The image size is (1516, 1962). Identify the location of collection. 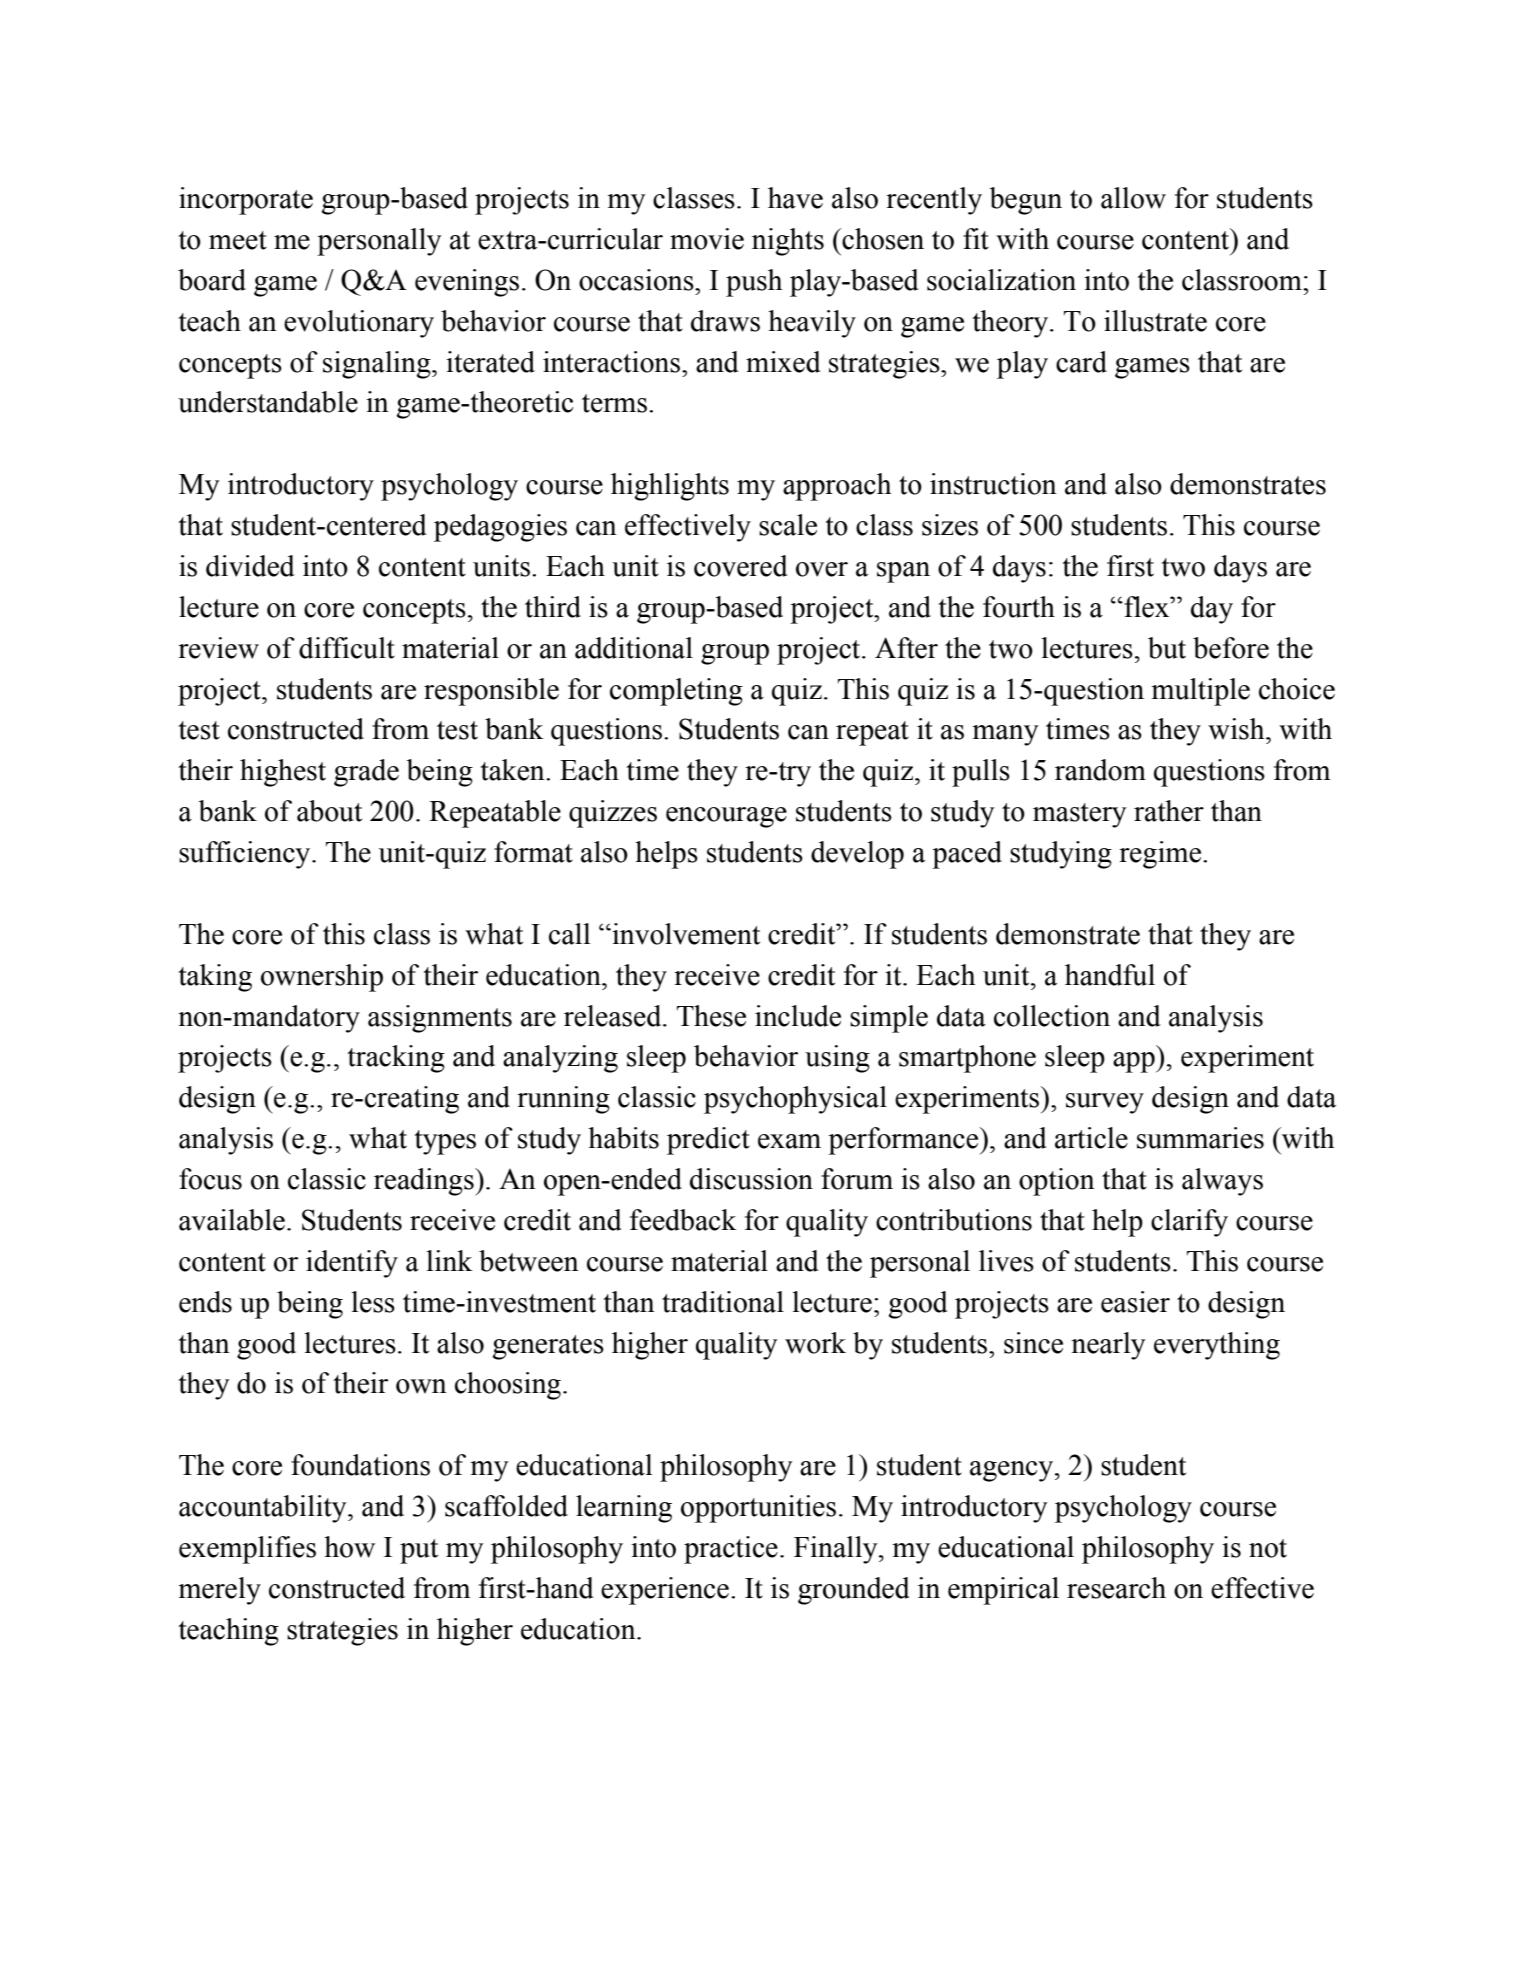
(1052, 1016).
